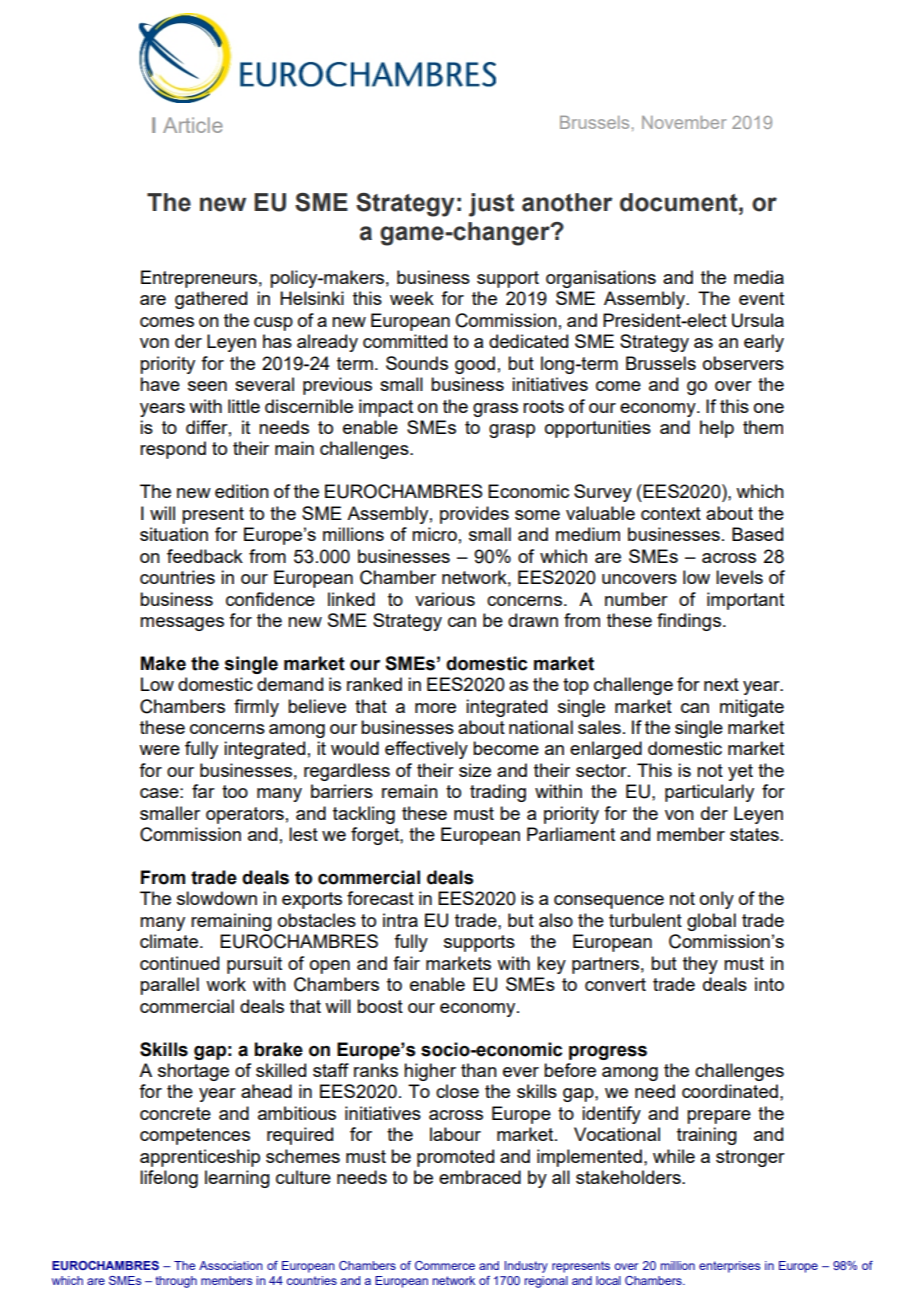  I want to click on Commerce, so click(445, 1265).
